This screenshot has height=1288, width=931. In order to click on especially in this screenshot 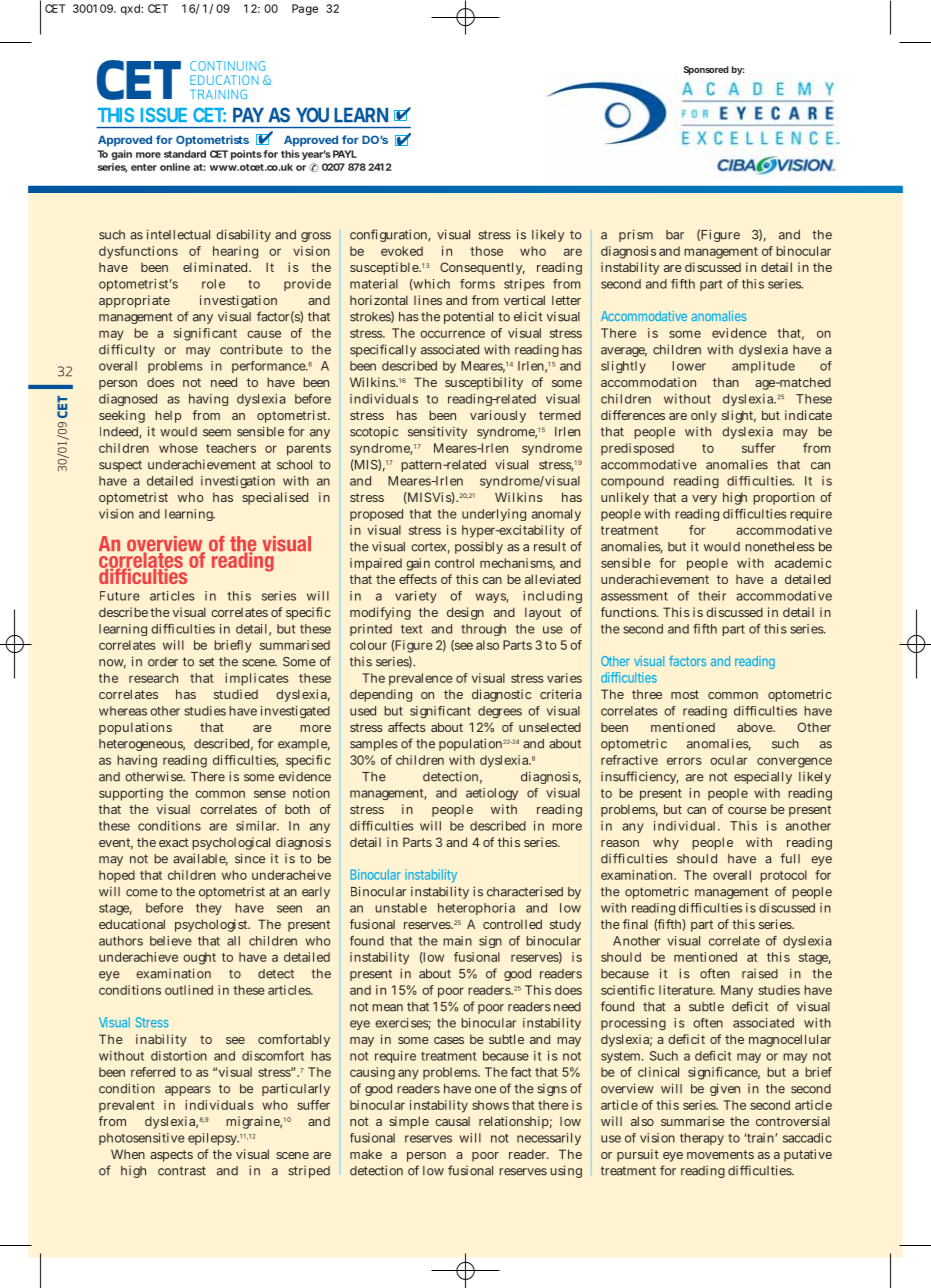, I will do `click(763, 778)`.
